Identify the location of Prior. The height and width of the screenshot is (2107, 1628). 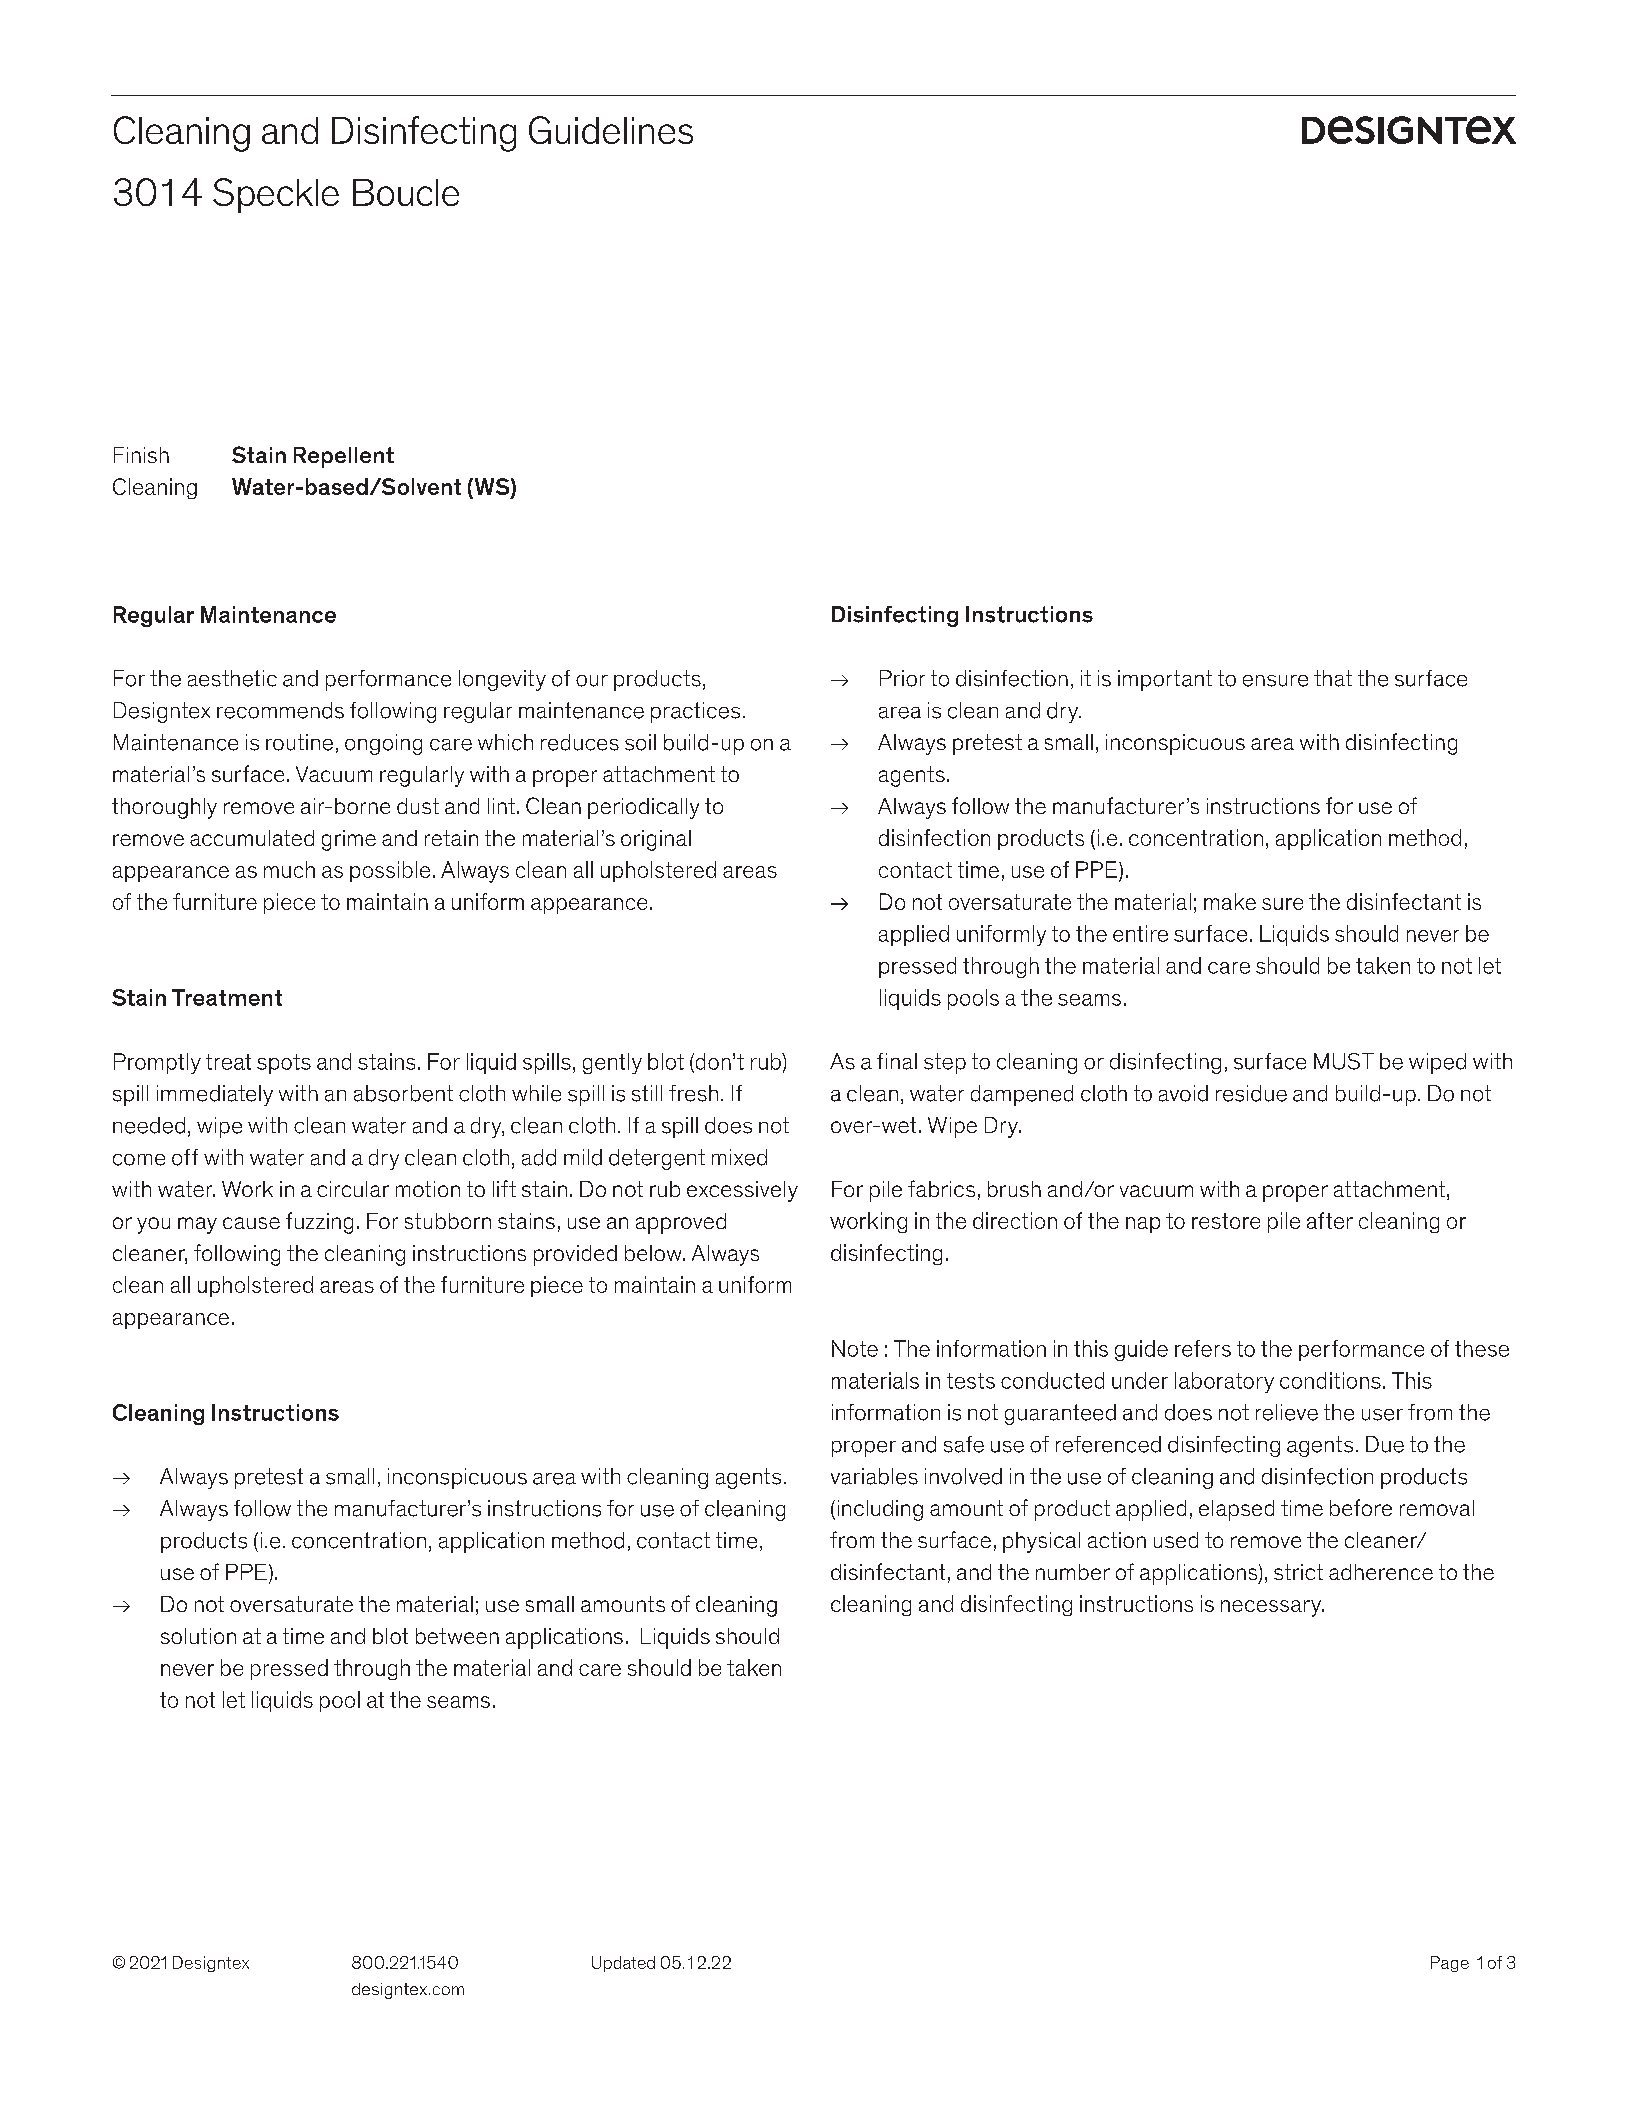
(902, 678).
